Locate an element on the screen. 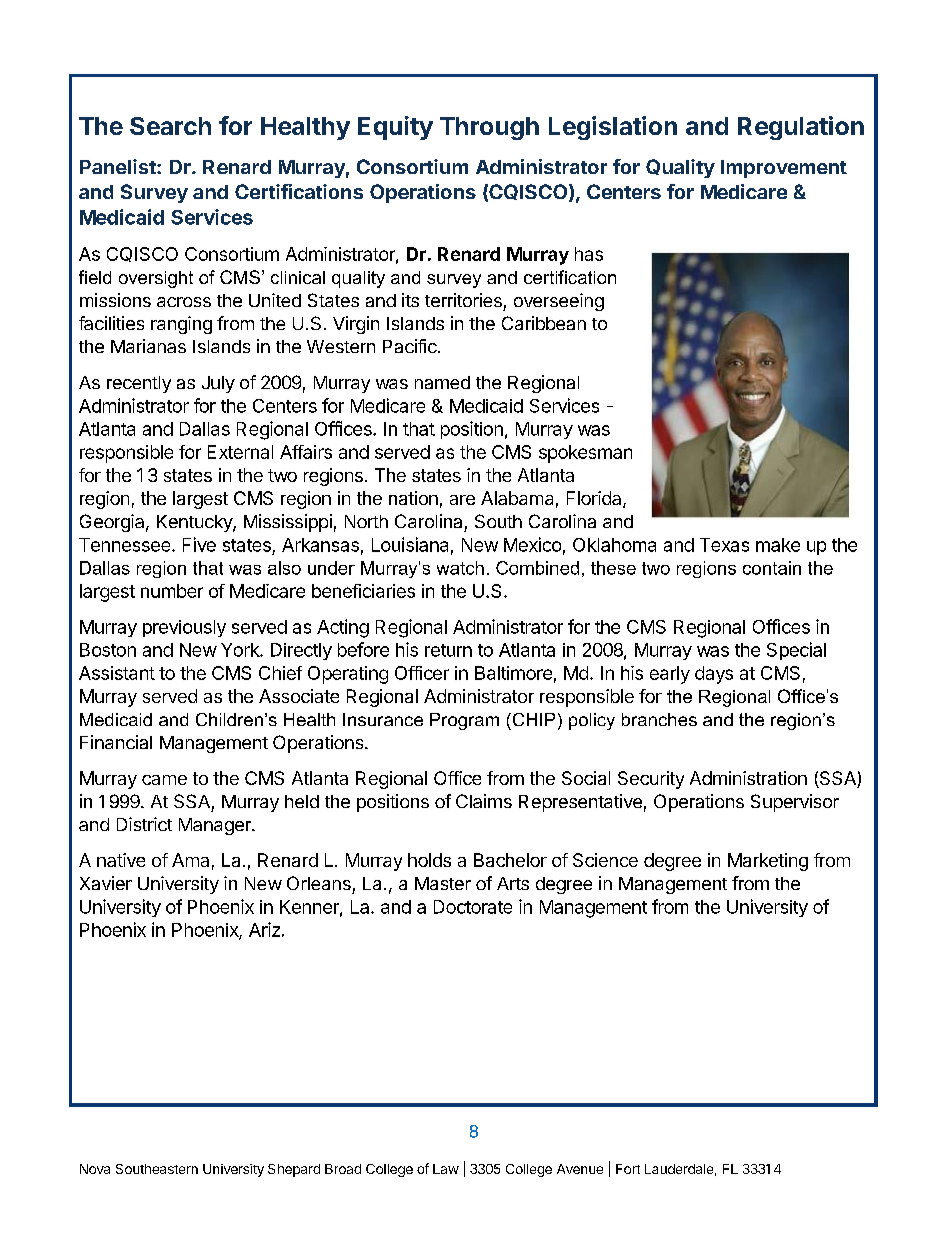 This screenshot has width=952, height=1233. Through is located at coordinates (489, 128).
